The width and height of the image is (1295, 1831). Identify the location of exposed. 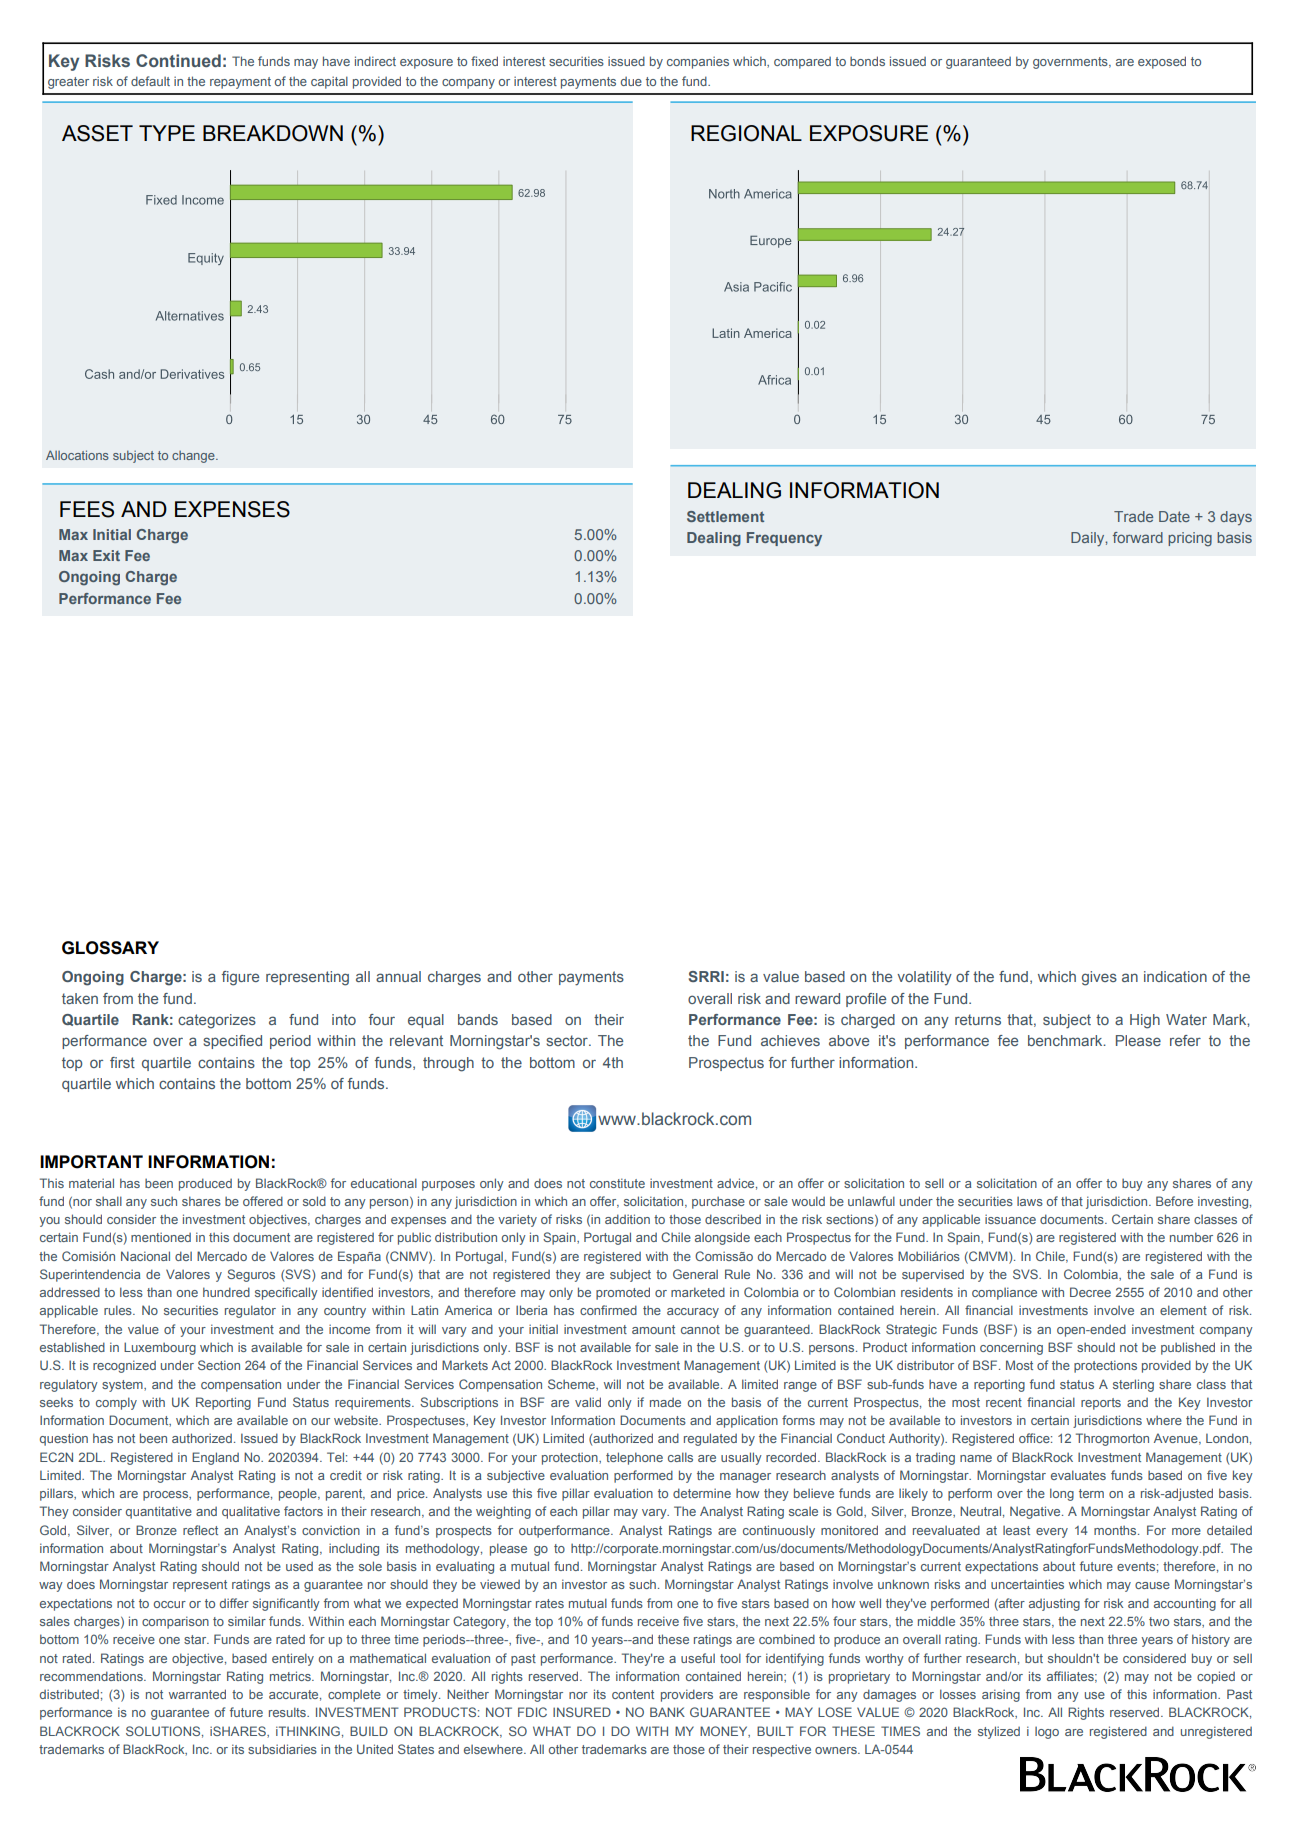
(1162, 62).
